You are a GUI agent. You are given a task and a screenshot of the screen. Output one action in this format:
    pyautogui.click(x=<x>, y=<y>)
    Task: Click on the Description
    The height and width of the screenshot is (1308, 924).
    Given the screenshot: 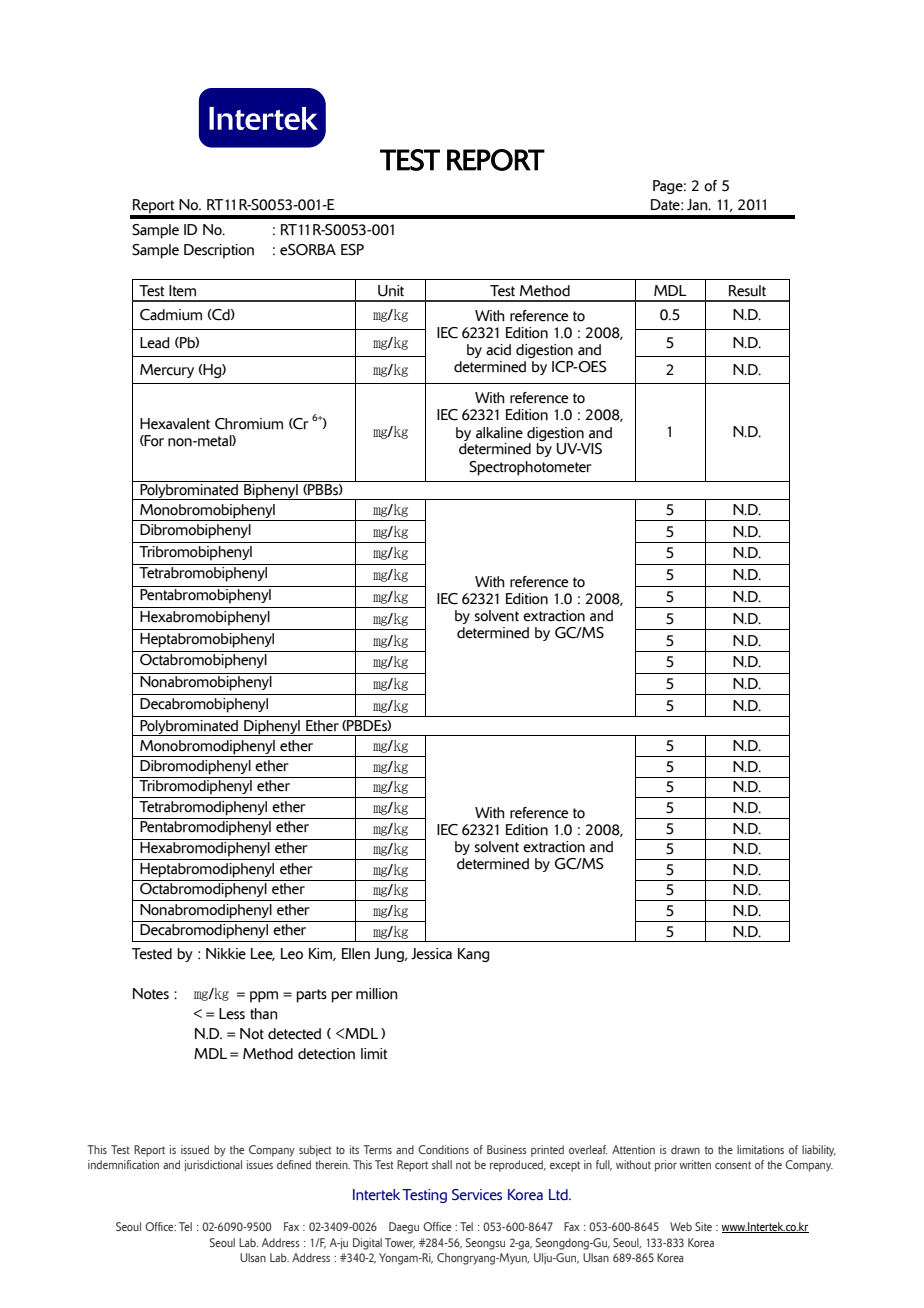 What is the action you would take?
    pyautogui.click(x=219, y=251)
